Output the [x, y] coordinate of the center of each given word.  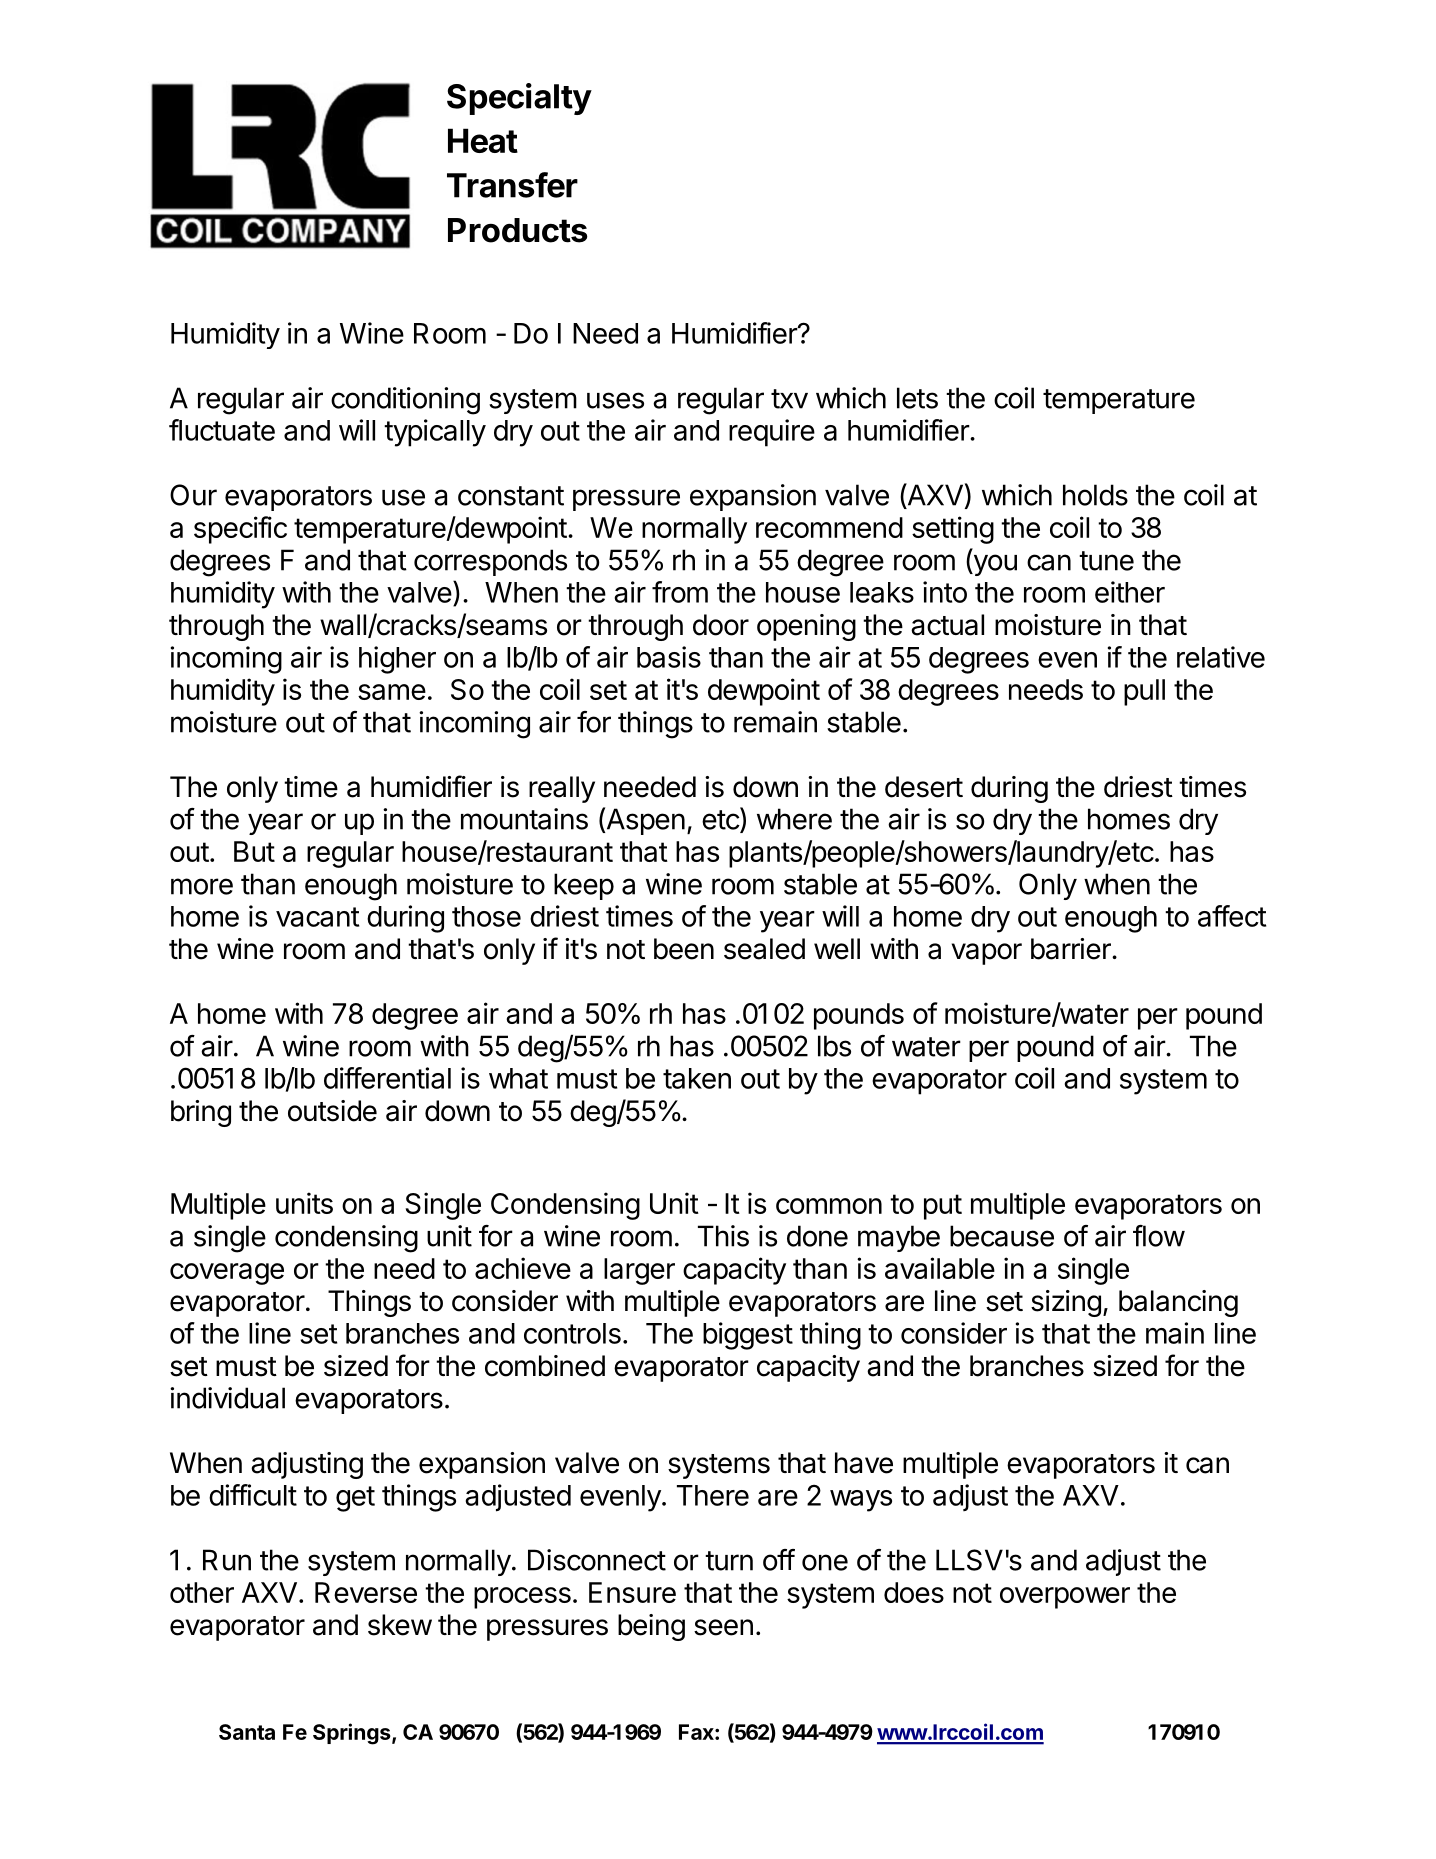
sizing [1066, 1303]
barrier [1072, 949]
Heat [483, 140]
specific [240, 530]
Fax [697, 1732]
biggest [748, 1336]
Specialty [519, 99]
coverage [227, 1274]
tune [1106, 561]
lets [917, 398]
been [684, 949]
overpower [1065, 1598]
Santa [247, 1732]
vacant [317, 917]
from [680, 592]
